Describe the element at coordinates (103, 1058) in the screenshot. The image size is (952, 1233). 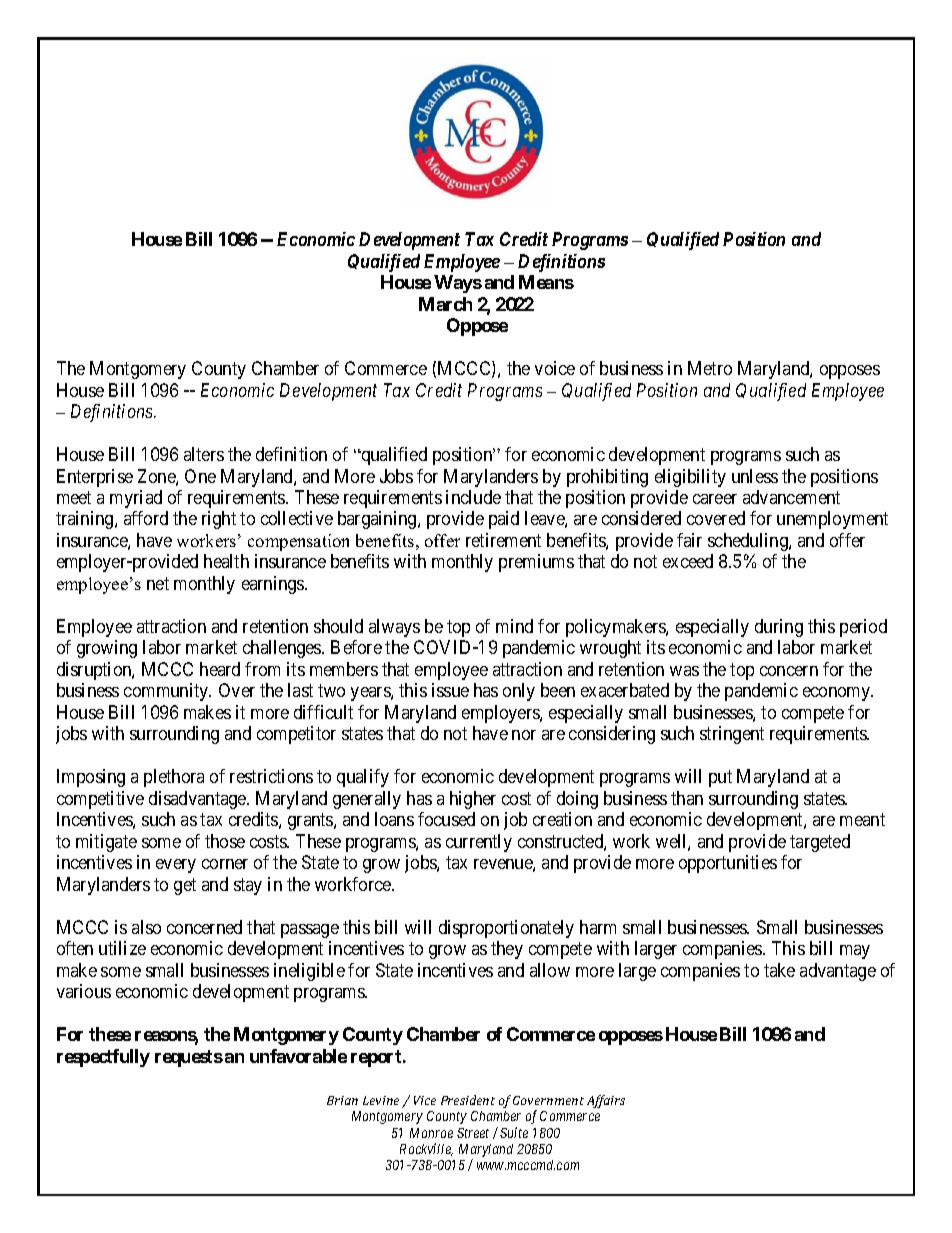
I see `respectfully` at that location.
